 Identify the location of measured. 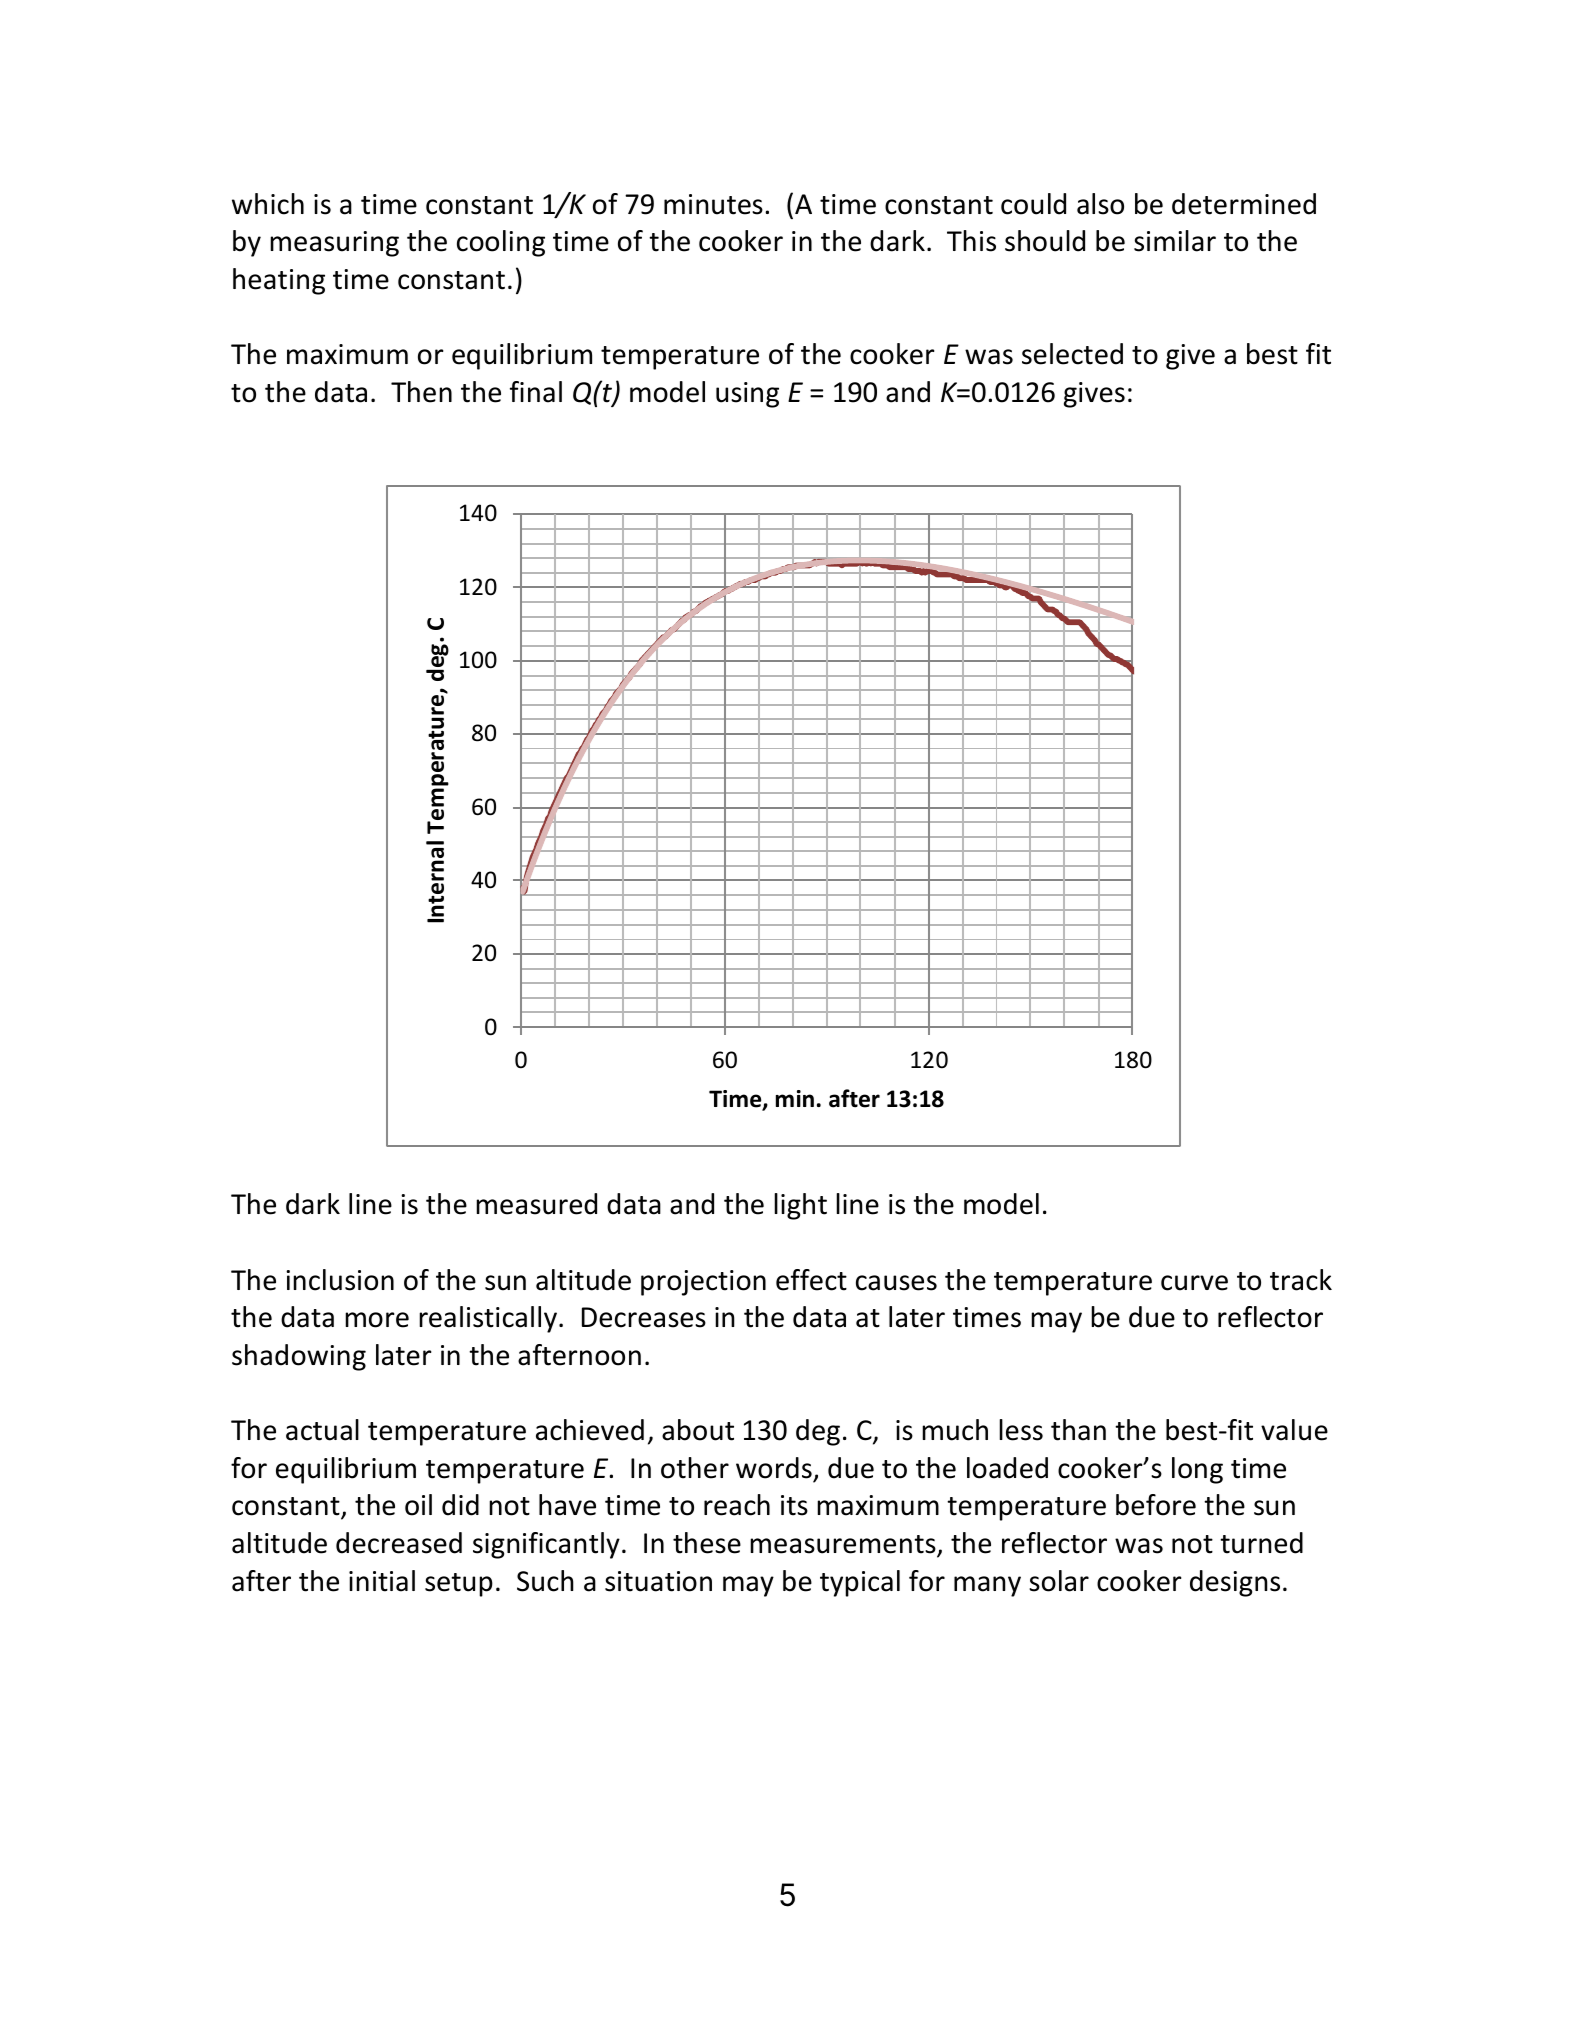
(536, 1204).
